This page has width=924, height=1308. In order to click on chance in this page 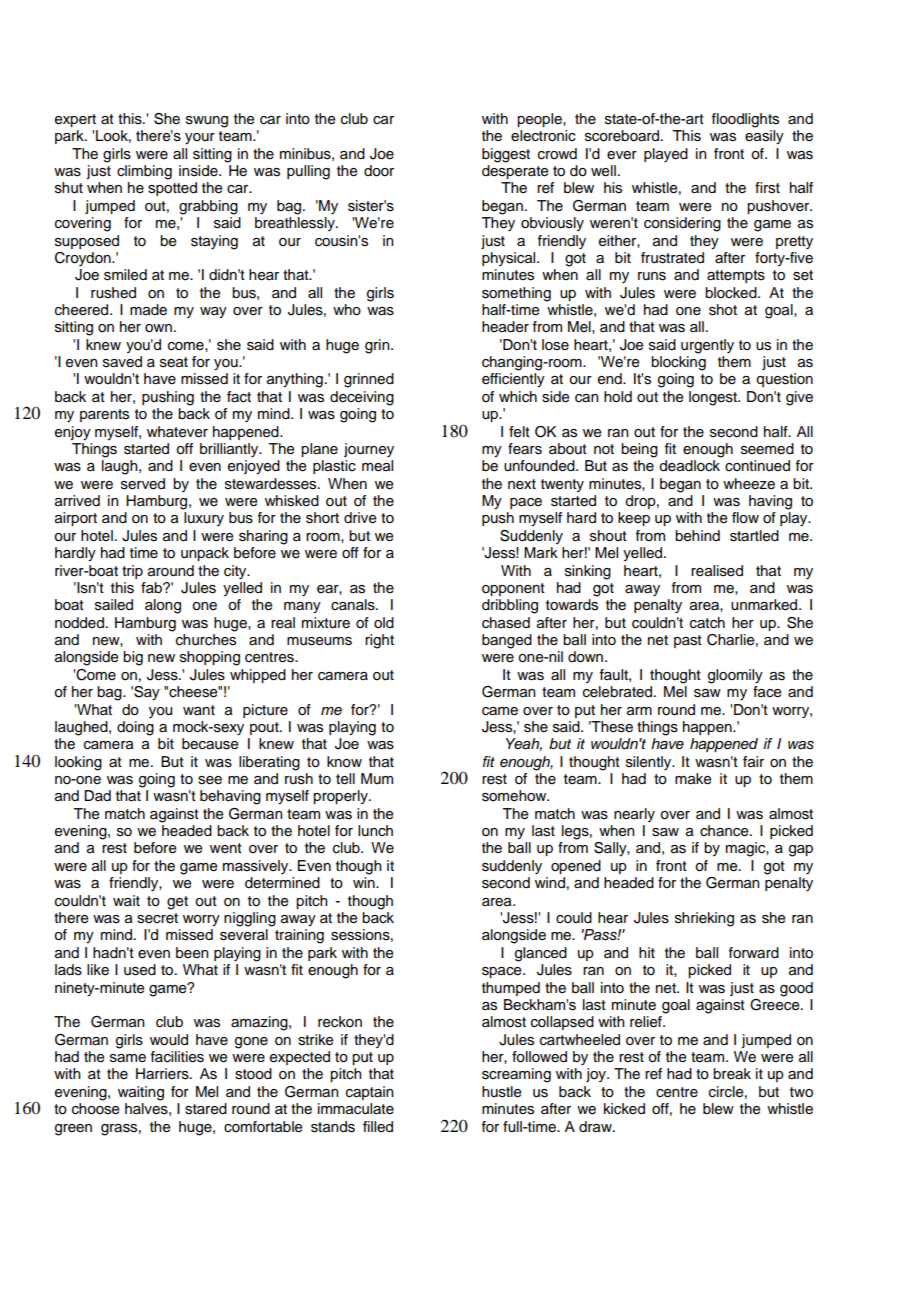, I will do `click(725, 831)`.
